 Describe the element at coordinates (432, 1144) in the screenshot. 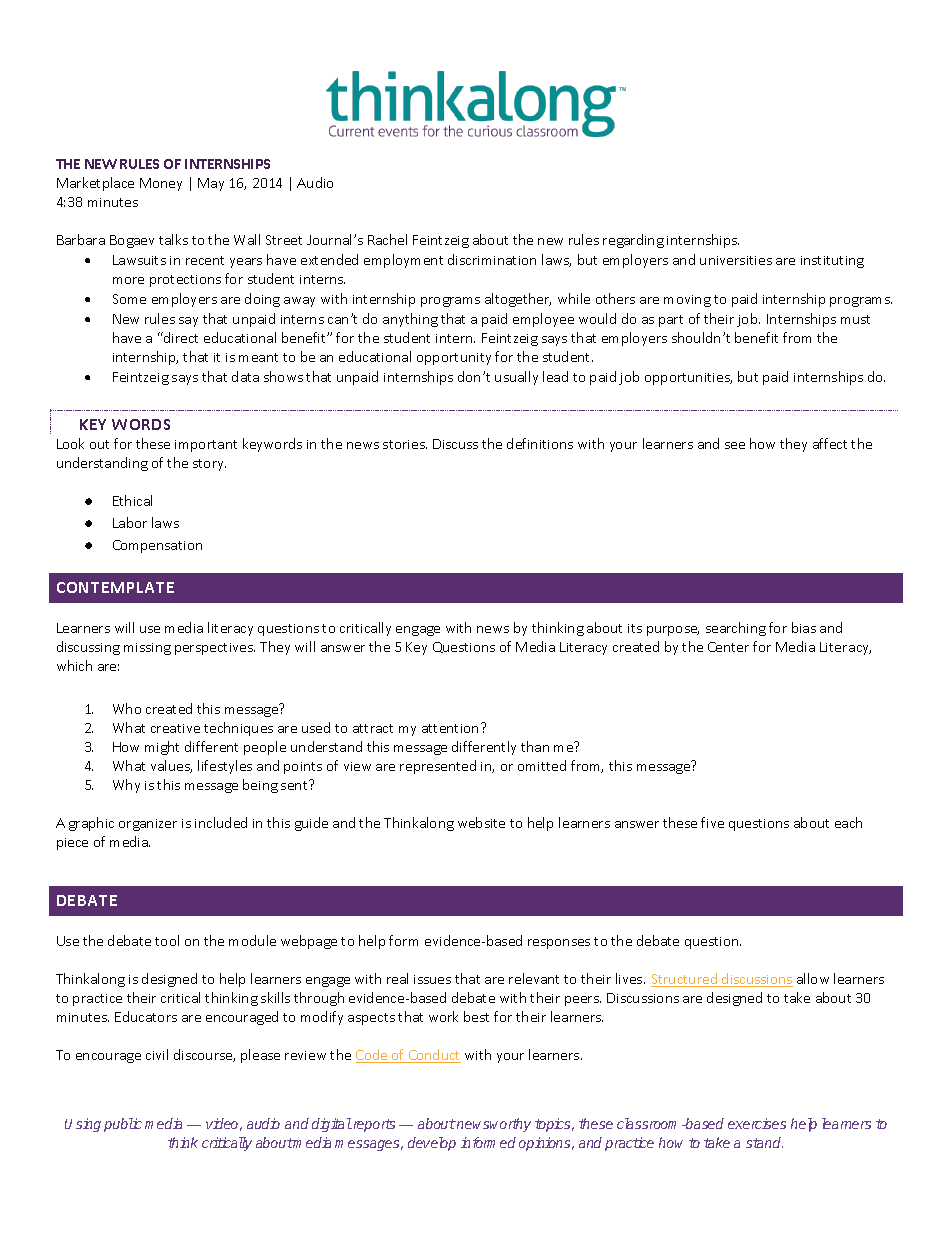

I see `develop` at that location.
